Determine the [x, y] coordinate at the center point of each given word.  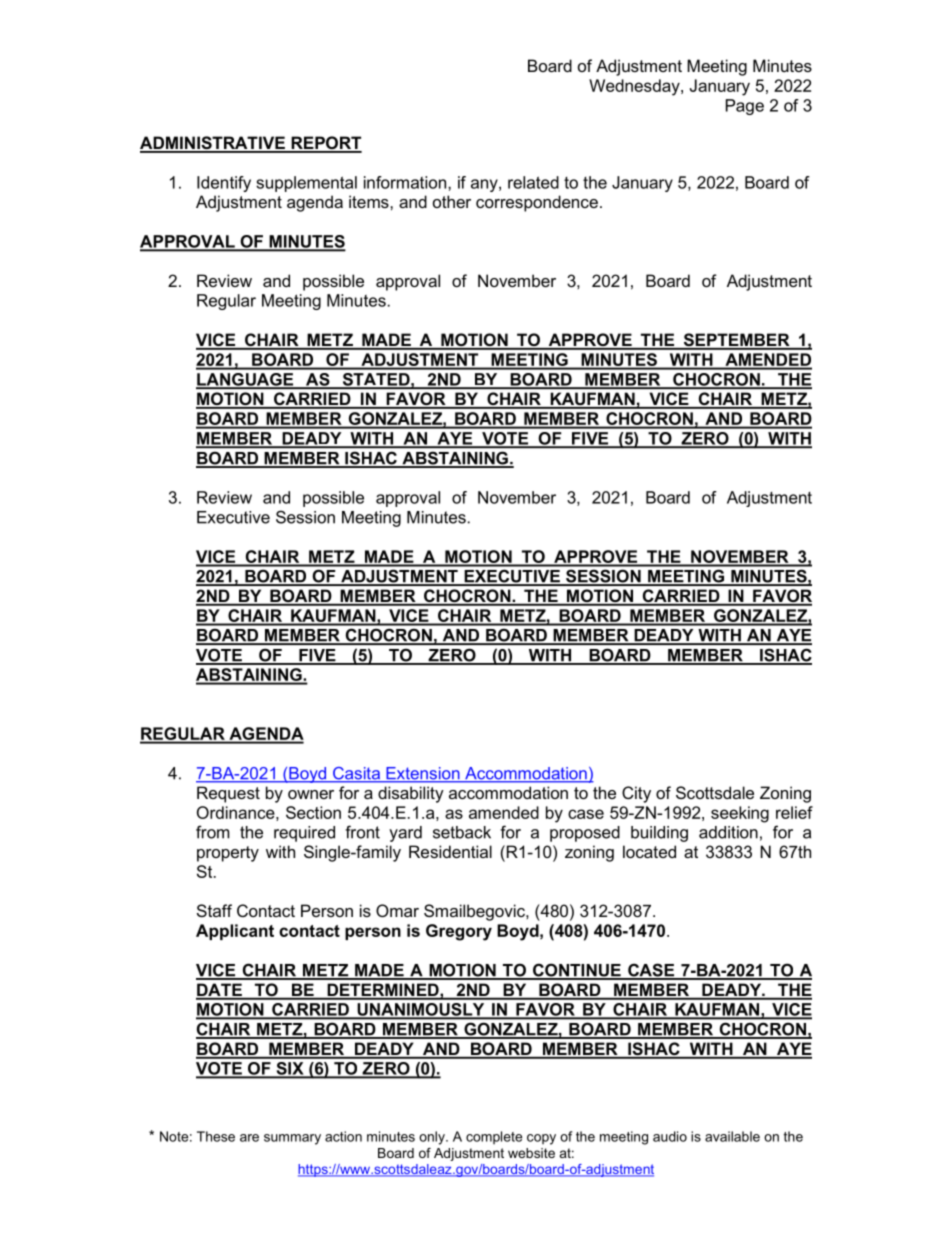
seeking [740, 814]
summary [292, 1139]
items [370, 201]
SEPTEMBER [736, 341]
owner [311, 794]
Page [745, 107]
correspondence [537, 203]
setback [462, 832]
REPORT [325, 144]
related [533, 182]
